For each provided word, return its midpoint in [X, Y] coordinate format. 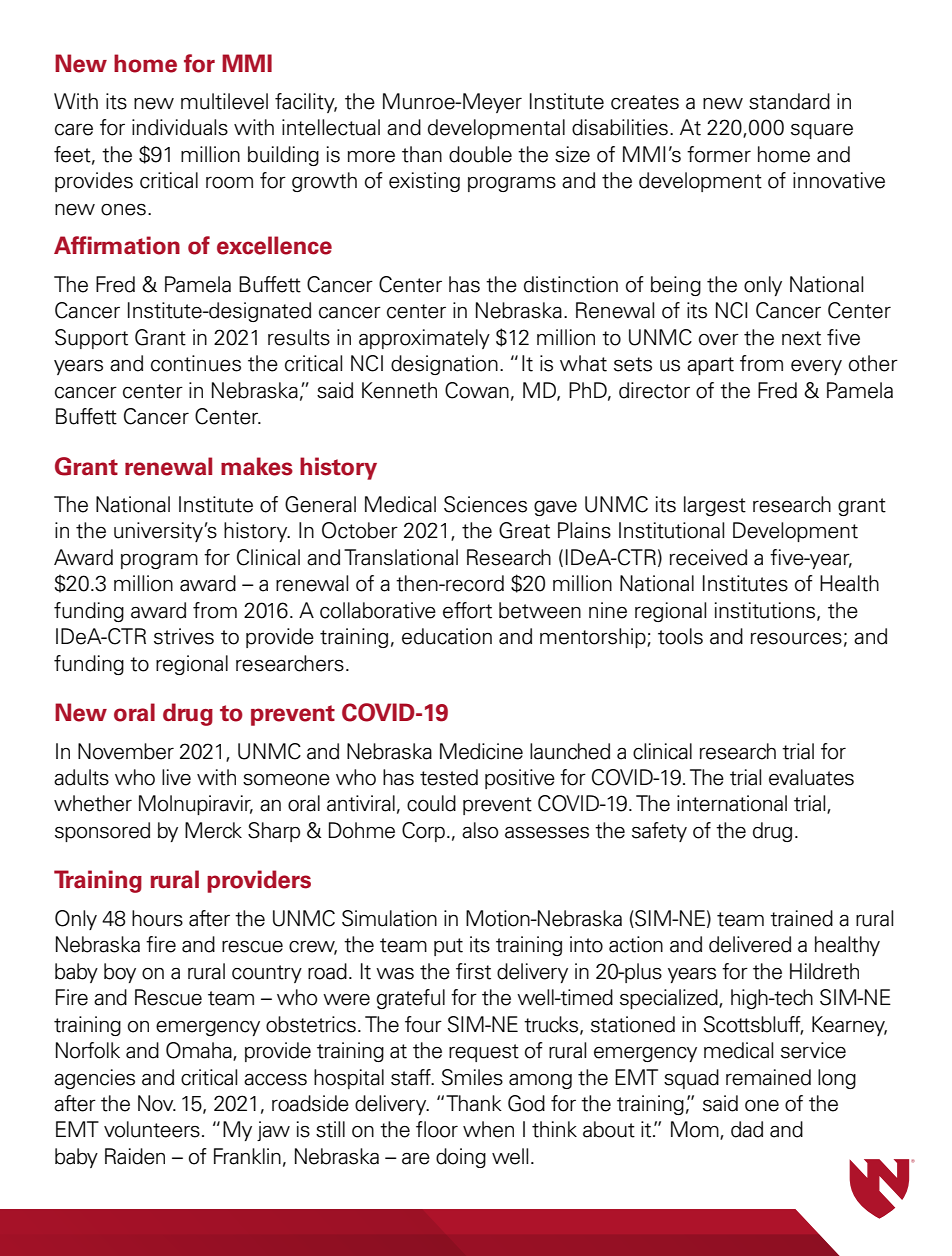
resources [796, 638]
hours [157, 918]
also [480, 830]
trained [801, 918]
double [480, 154]
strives [184, 636]
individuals [180, 127]
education [447, 636]
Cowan [477, 390]
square [822, 131]
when [488, 1129]
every [816, 367]
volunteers [152, 1129]
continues [196, 363]
